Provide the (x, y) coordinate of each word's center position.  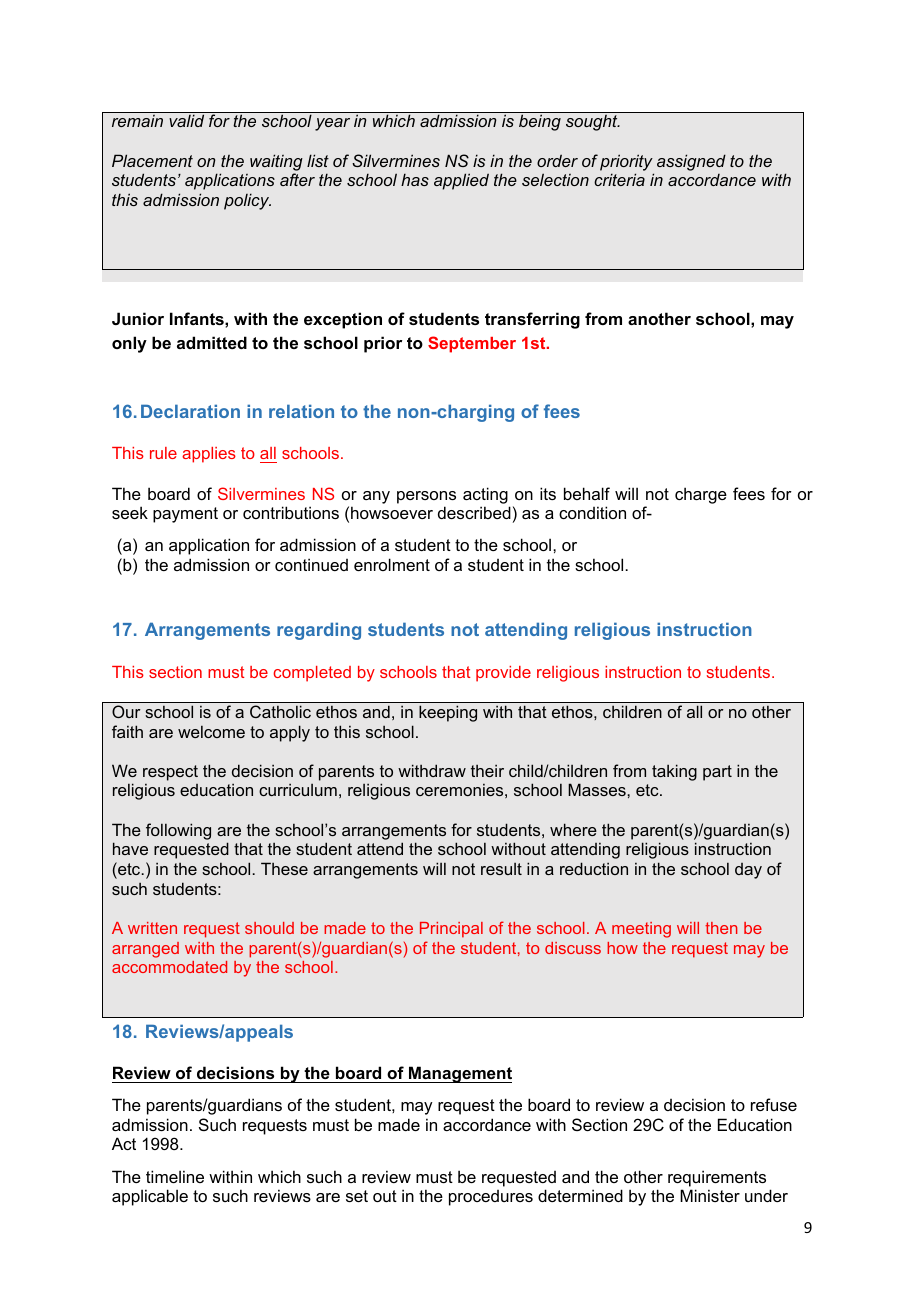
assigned (691, 162)
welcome (211, 731)
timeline (175, 1176)
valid (186, 120)
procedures (491, 1198)
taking (674, 772)
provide (503, 674)
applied (461, 181)
